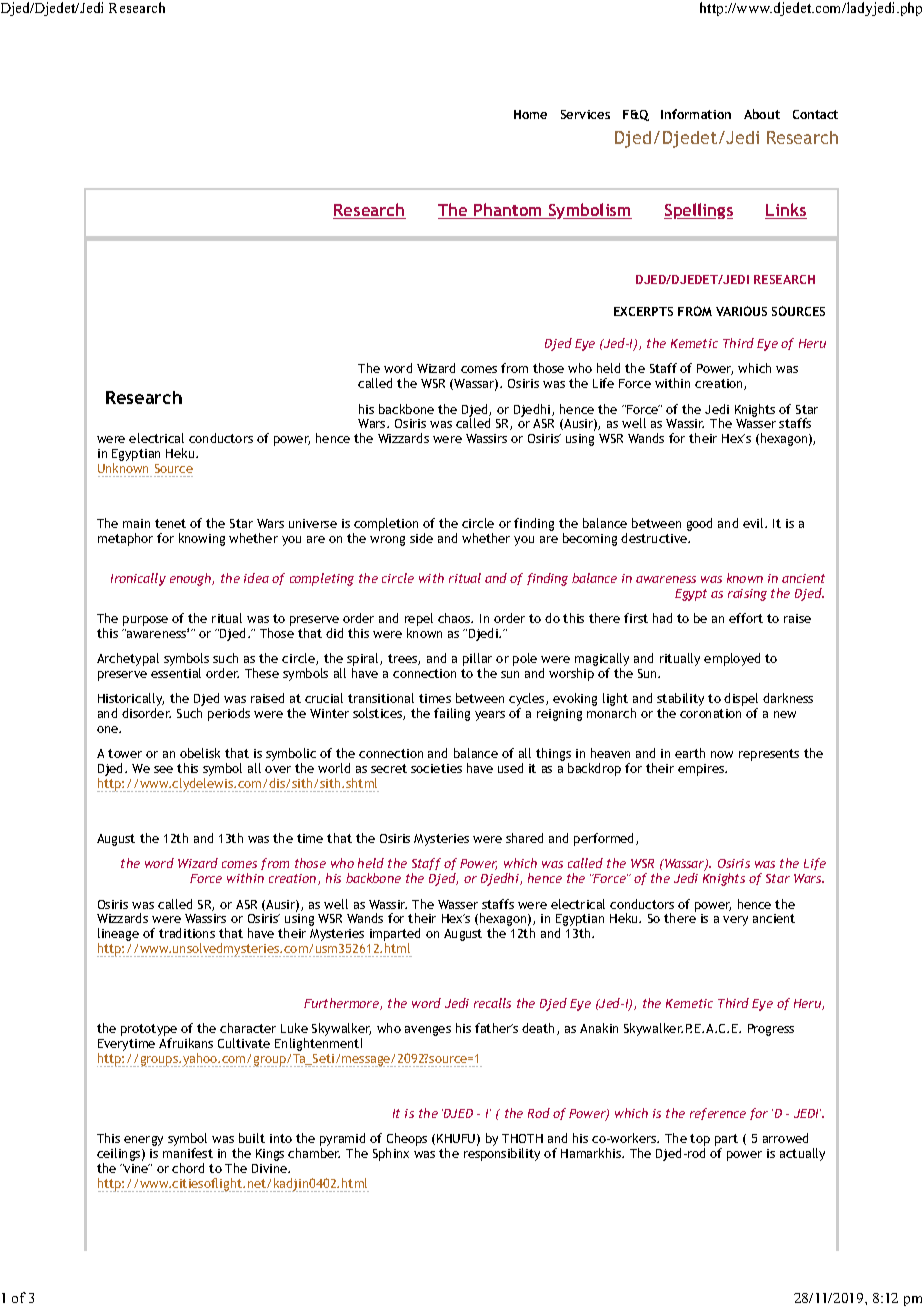 The width and height of the screenshot is (924, 1308). What do you see at coordinates (700, 1141) in the screenshot?
I see `top` at bounding box center [700, 1141].
